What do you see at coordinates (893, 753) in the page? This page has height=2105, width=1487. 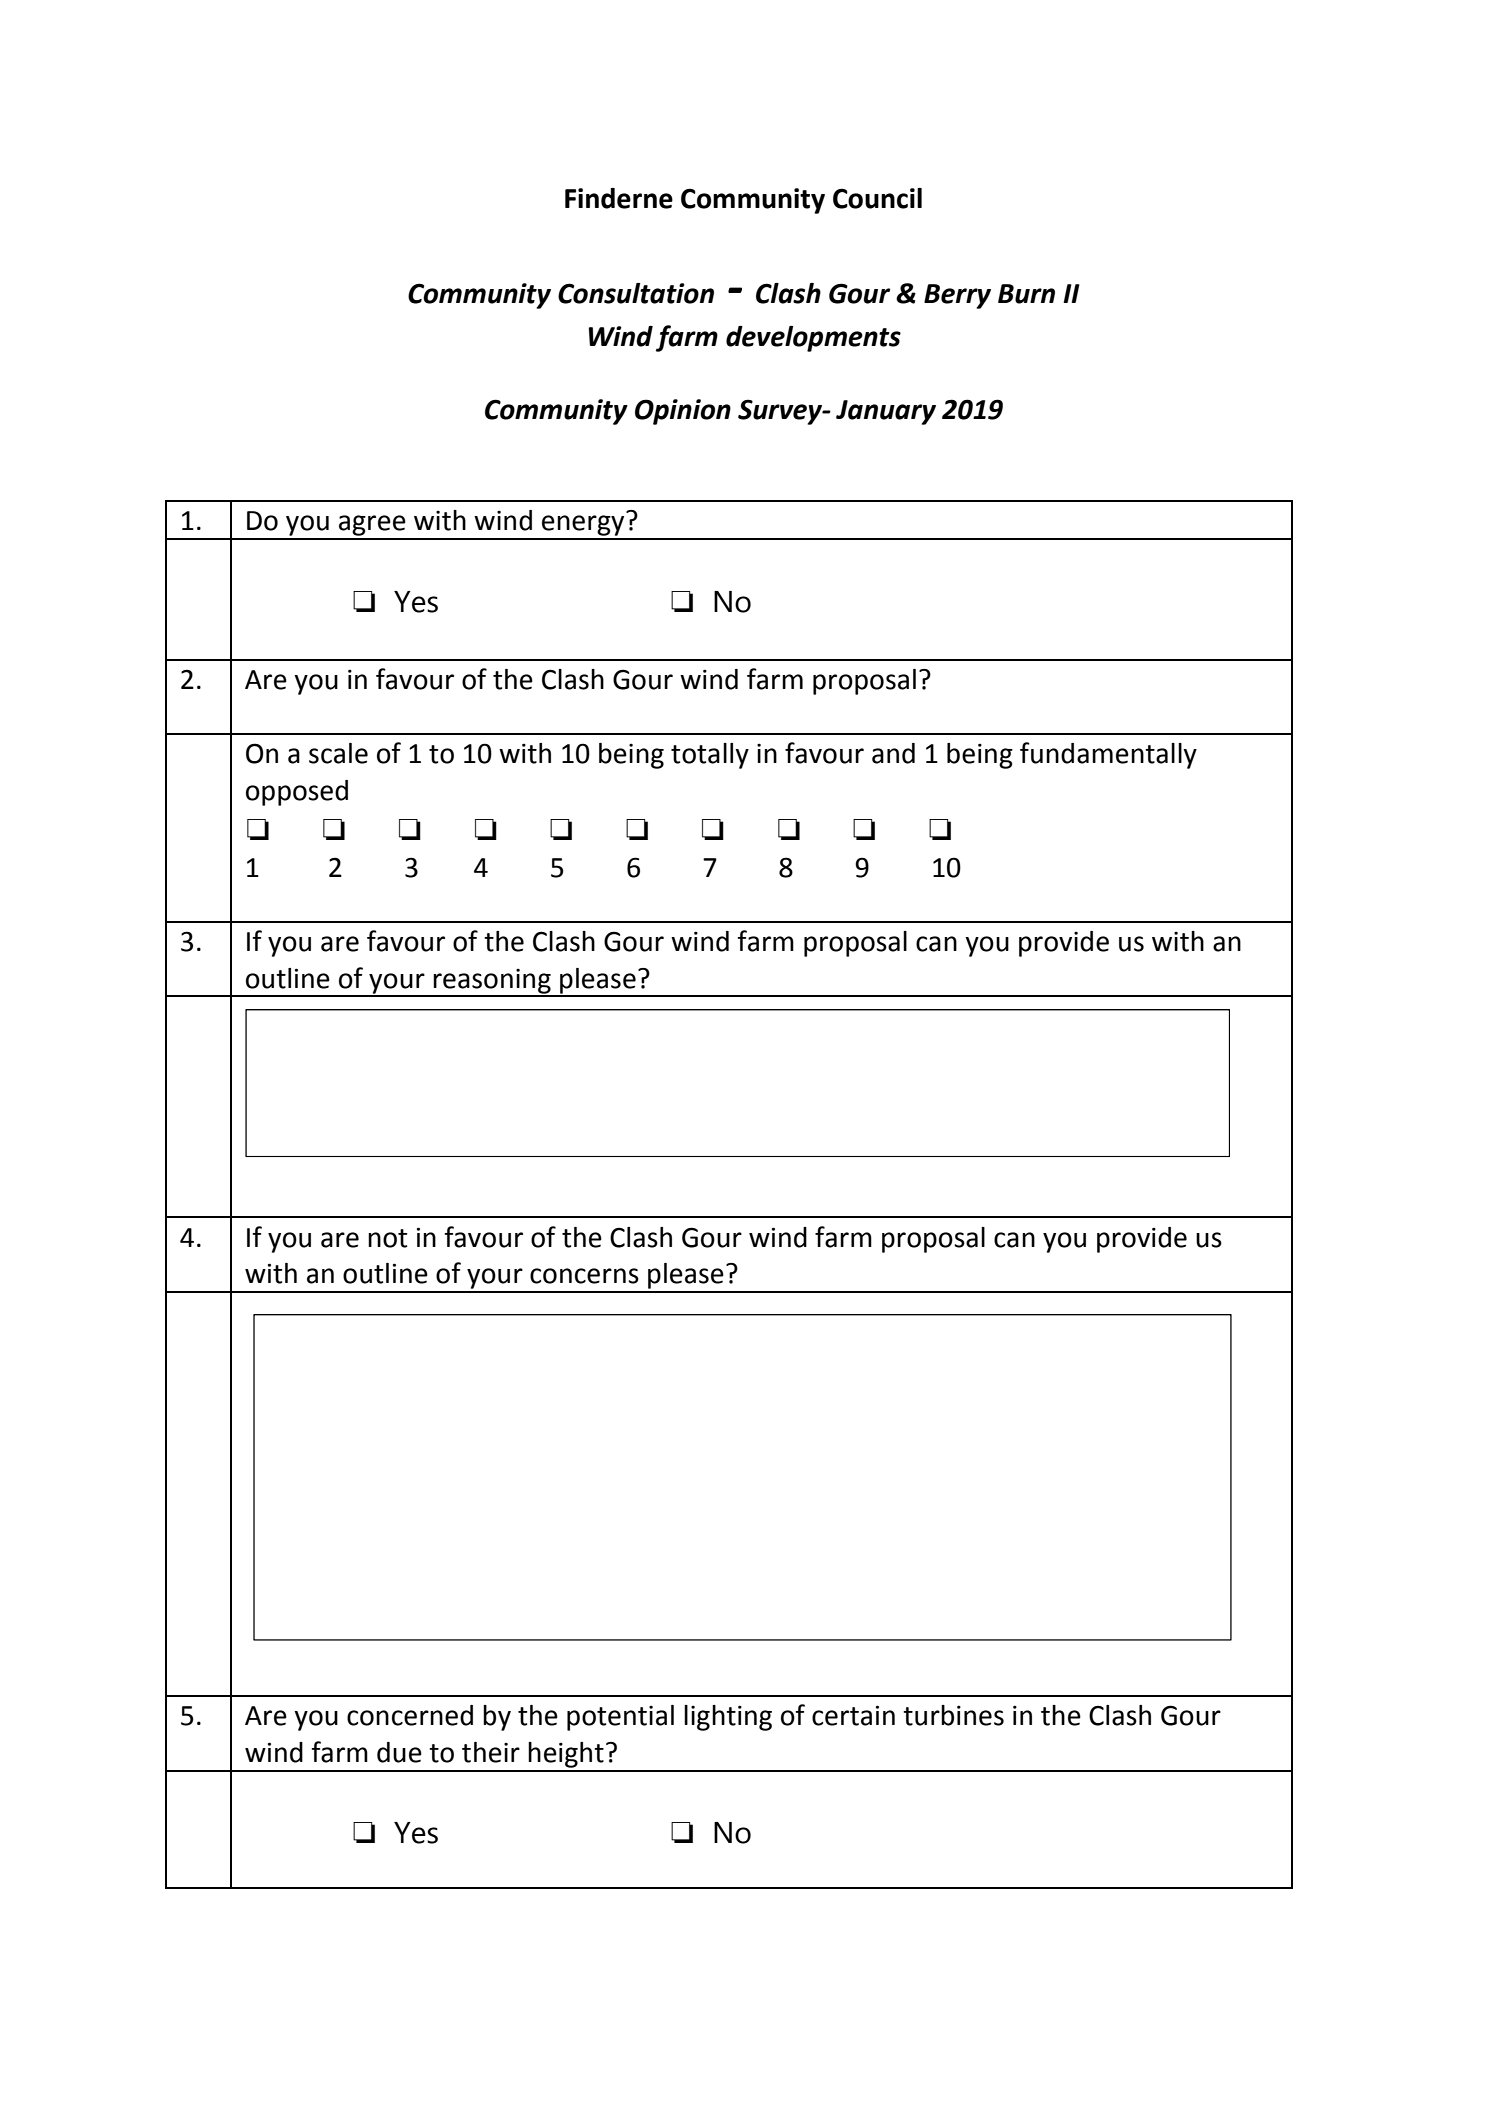 I see `and` at bounding box center [893, 753].
